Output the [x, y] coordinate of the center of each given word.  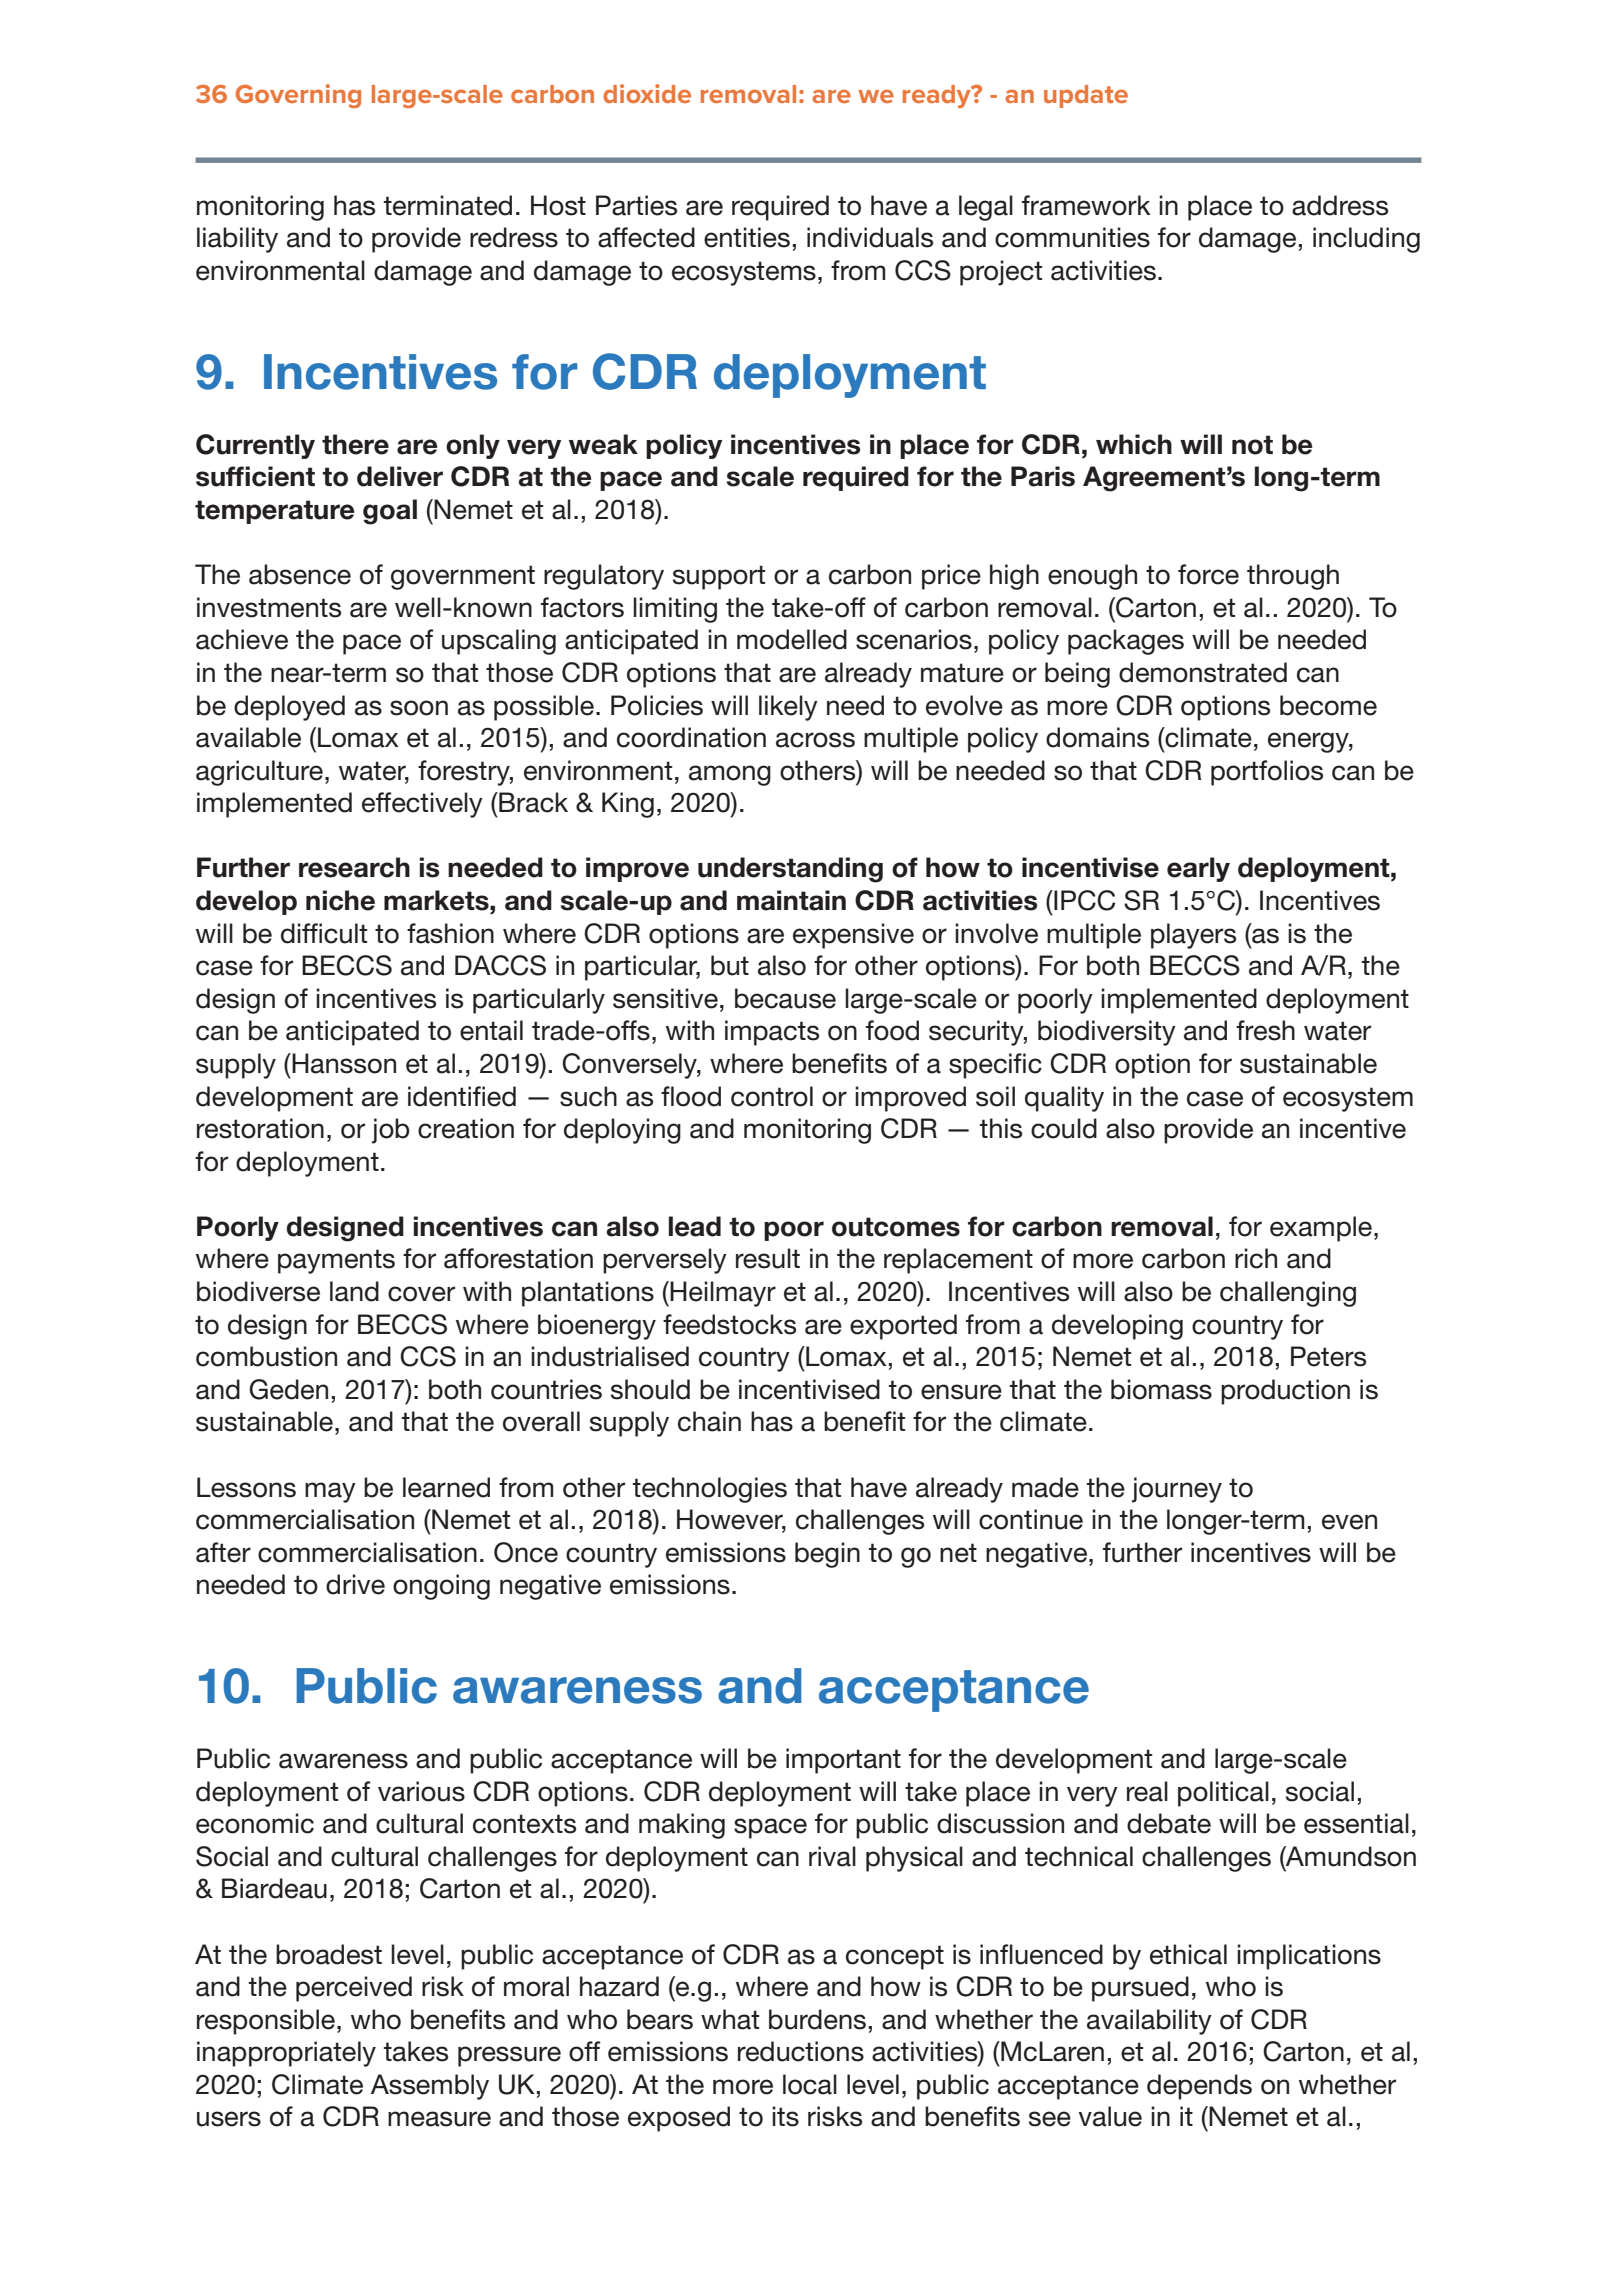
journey [1177, 1490]
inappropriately [286, 2054]
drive [355, 1584]
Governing [298, 96]
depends [1199, 2087]
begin [827, 1555]
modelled [792, 639]
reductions [801, 2051]
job [390, 1131]
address [1340, 205]
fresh [1265, 1030]
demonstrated [1203, 672]
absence [300, 574]
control [772, 1096]
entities [747, 237]
